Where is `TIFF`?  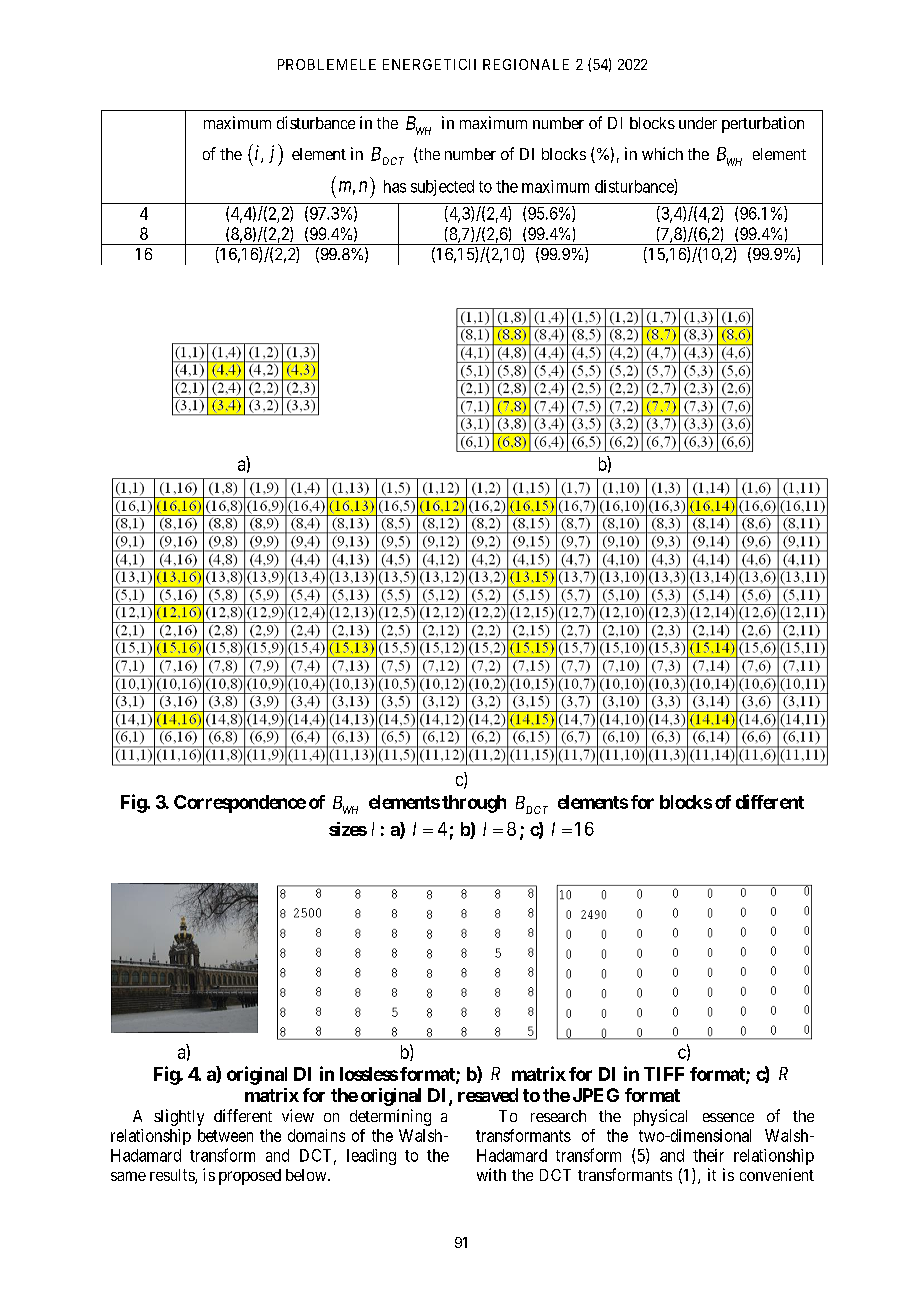
TIFF is located at coordinates (664, 1074).
